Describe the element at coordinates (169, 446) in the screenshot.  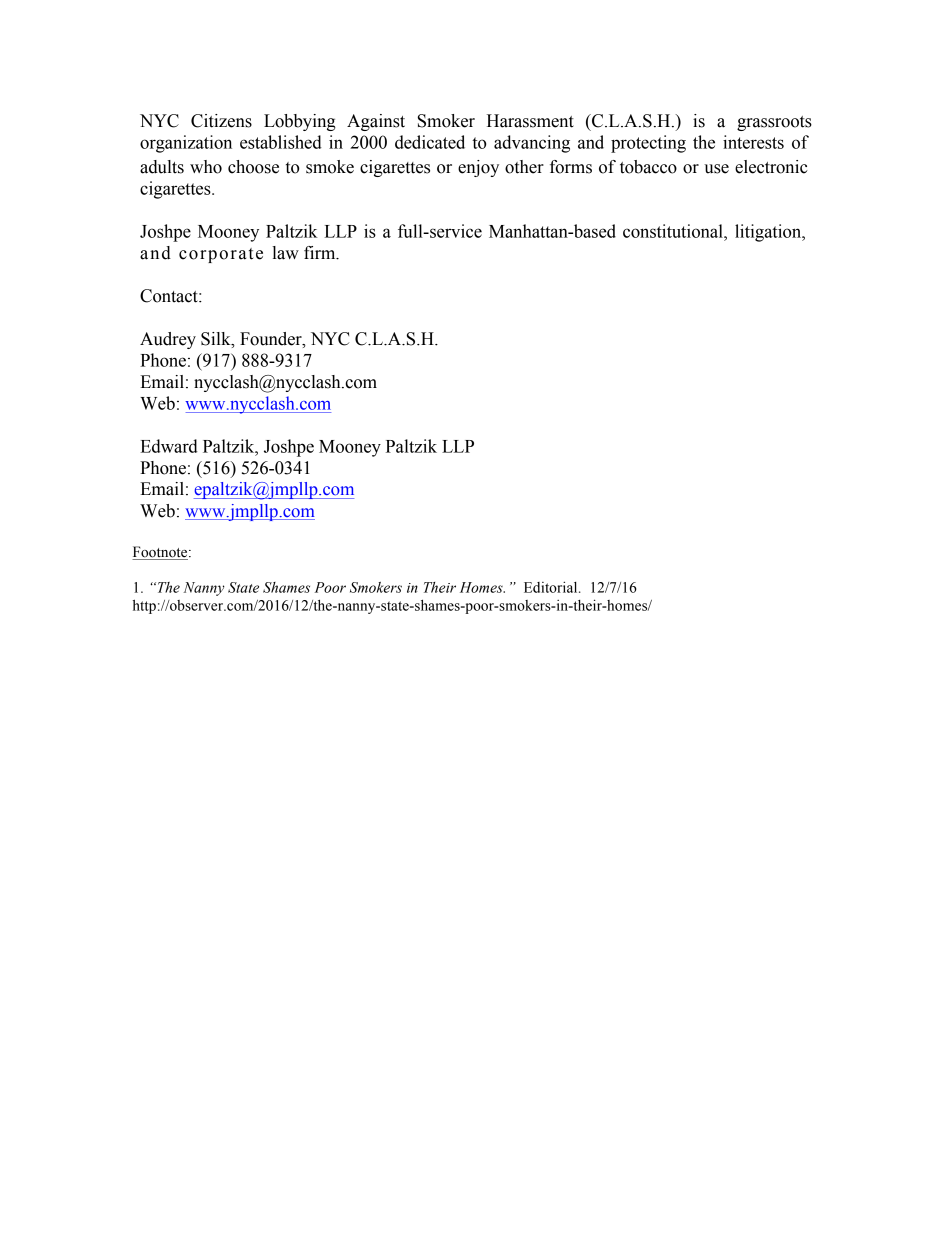
I see `Edward` at that location.
